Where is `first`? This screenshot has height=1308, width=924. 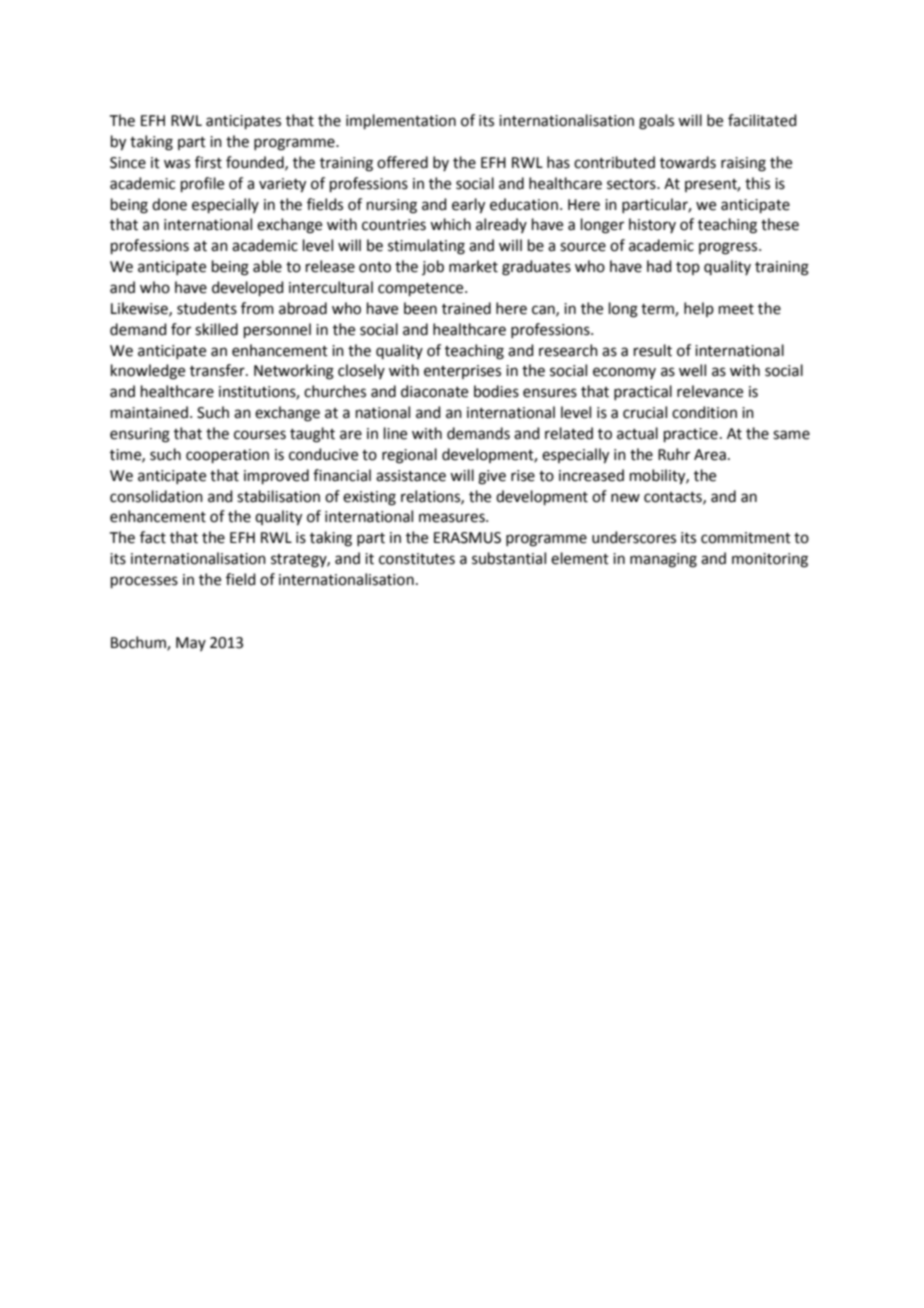 first is located at coordinates (208, 162).
